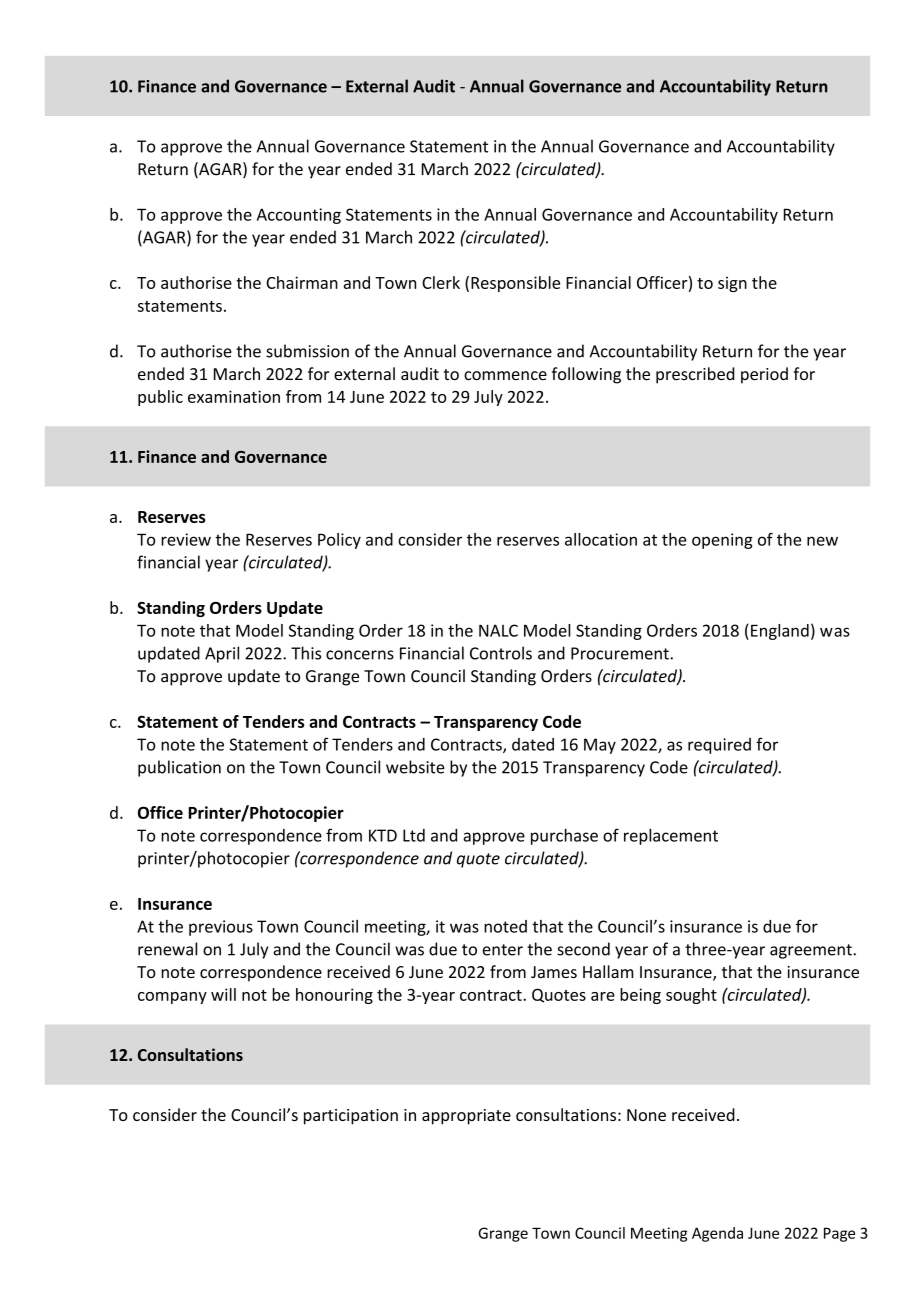  I want to click on will, so click(223, 994).
